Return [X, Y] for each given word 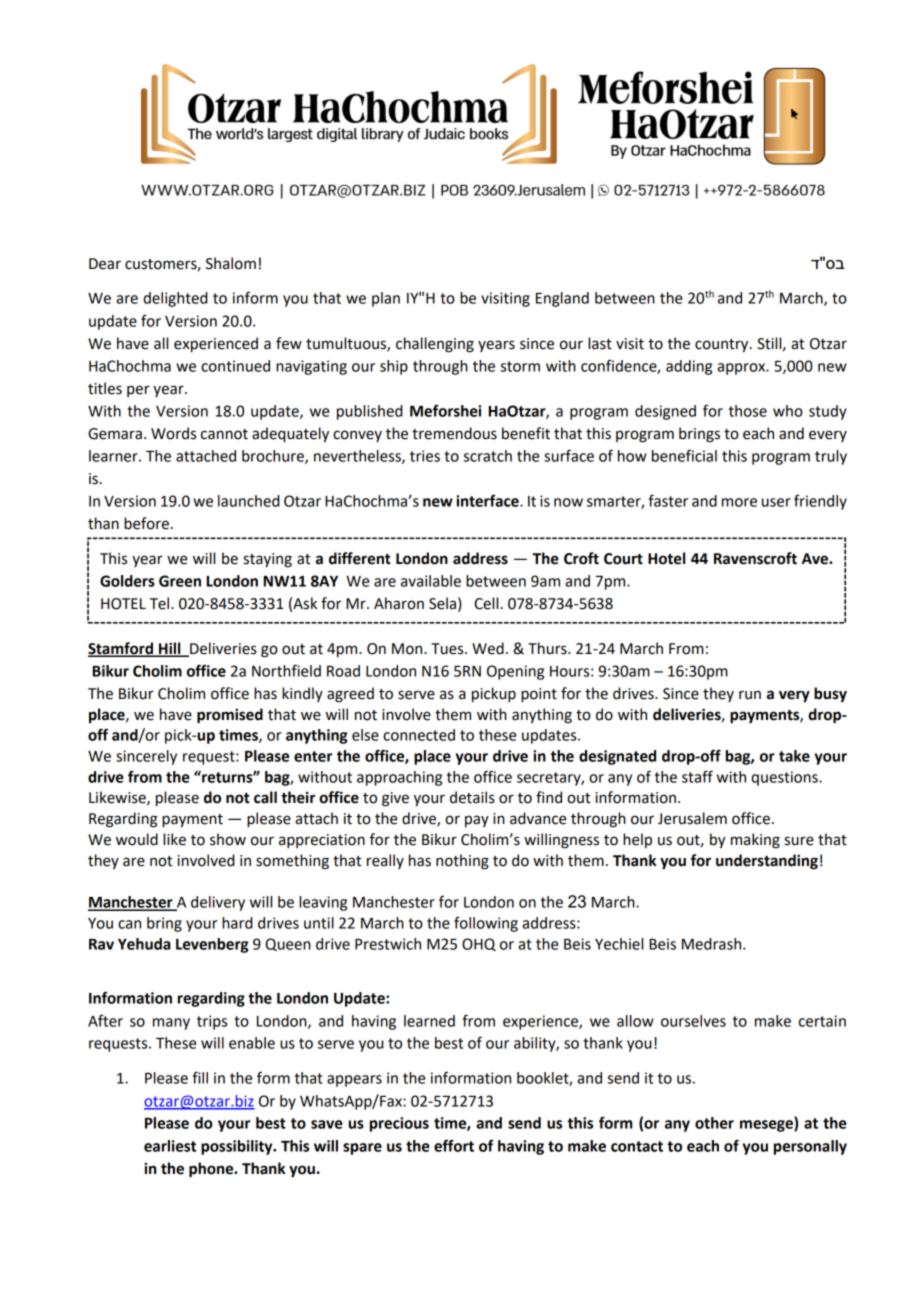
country [723, 346]
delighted [175, 299]
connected [419, 735]
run [750, 695]
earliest [170, 1146]
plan [386, 299]
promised [230, 716]
